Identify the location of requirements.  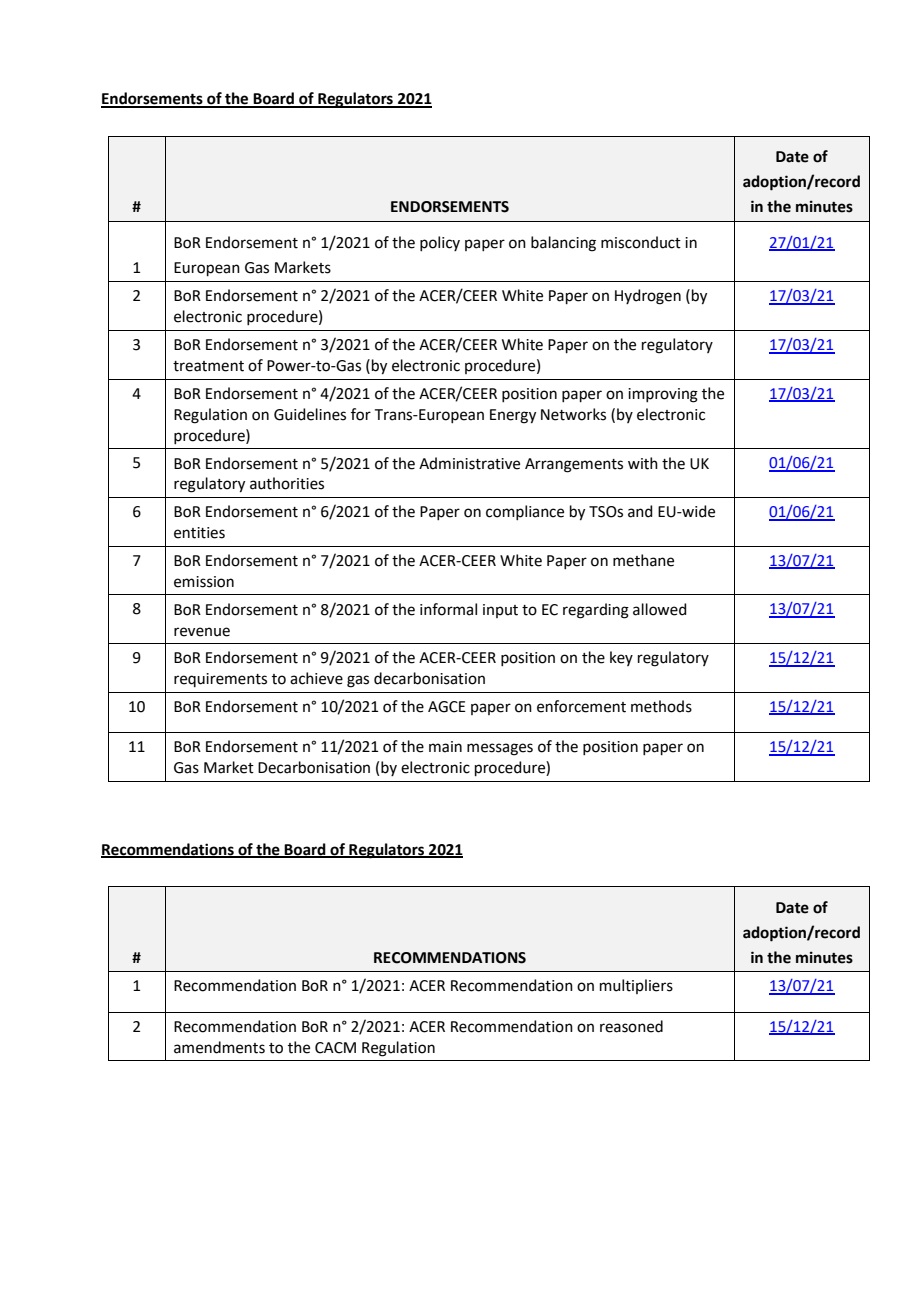
(220, 680).
